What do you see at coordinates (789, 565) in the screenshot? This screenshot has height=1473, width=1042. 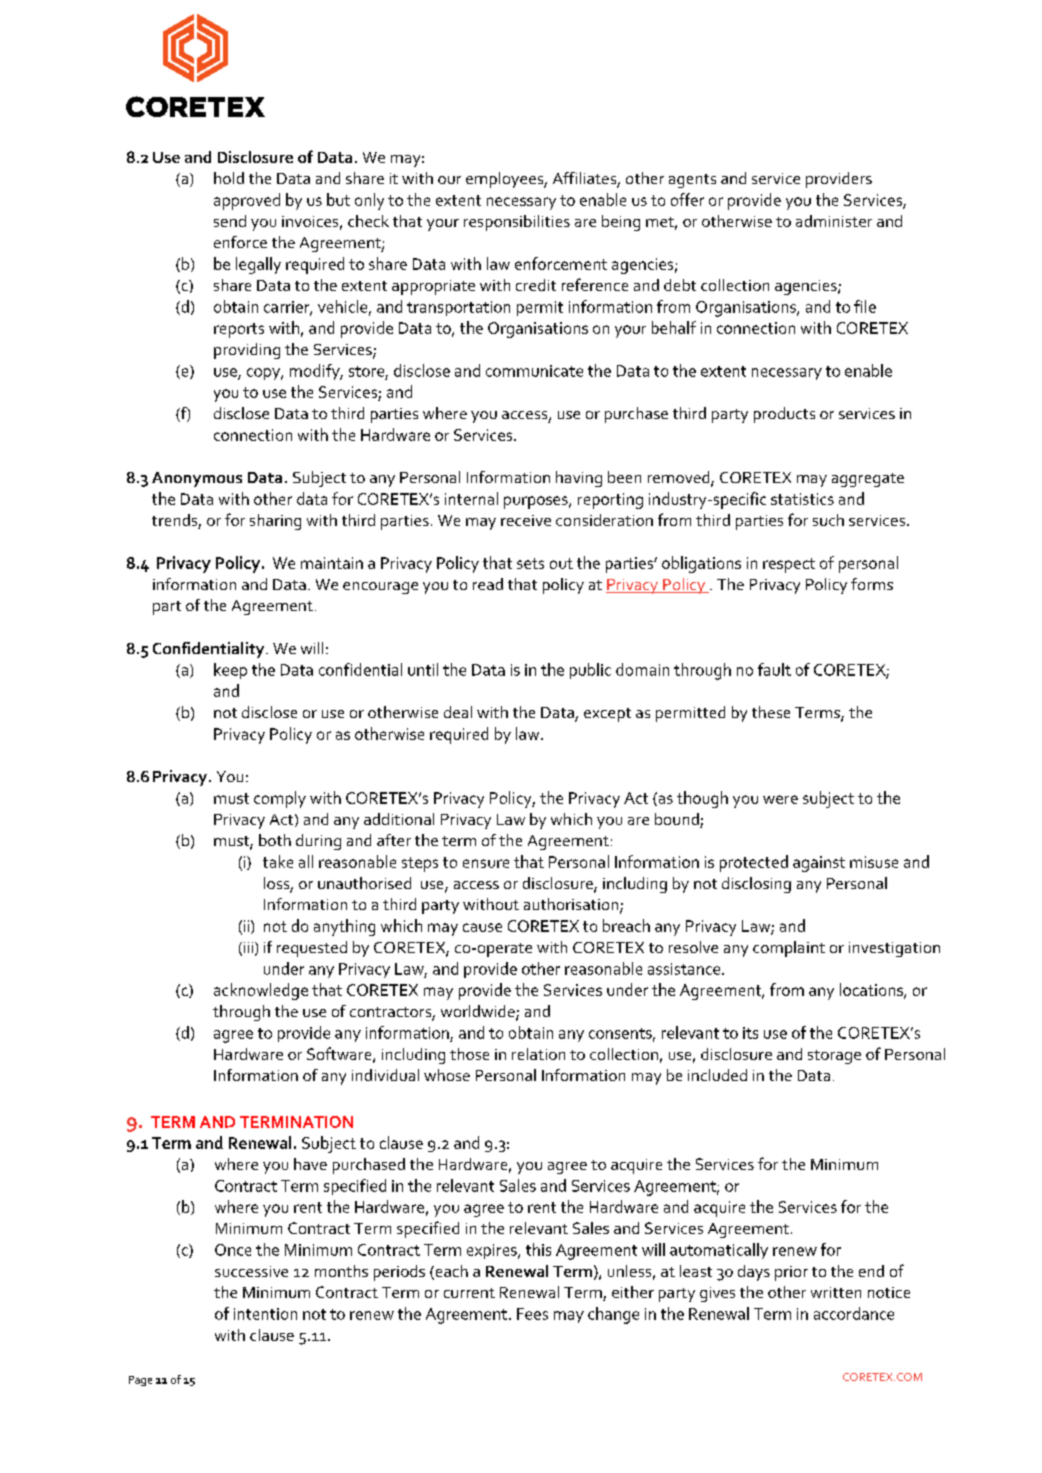 I see `respect` at bounding box center [789, 565].
